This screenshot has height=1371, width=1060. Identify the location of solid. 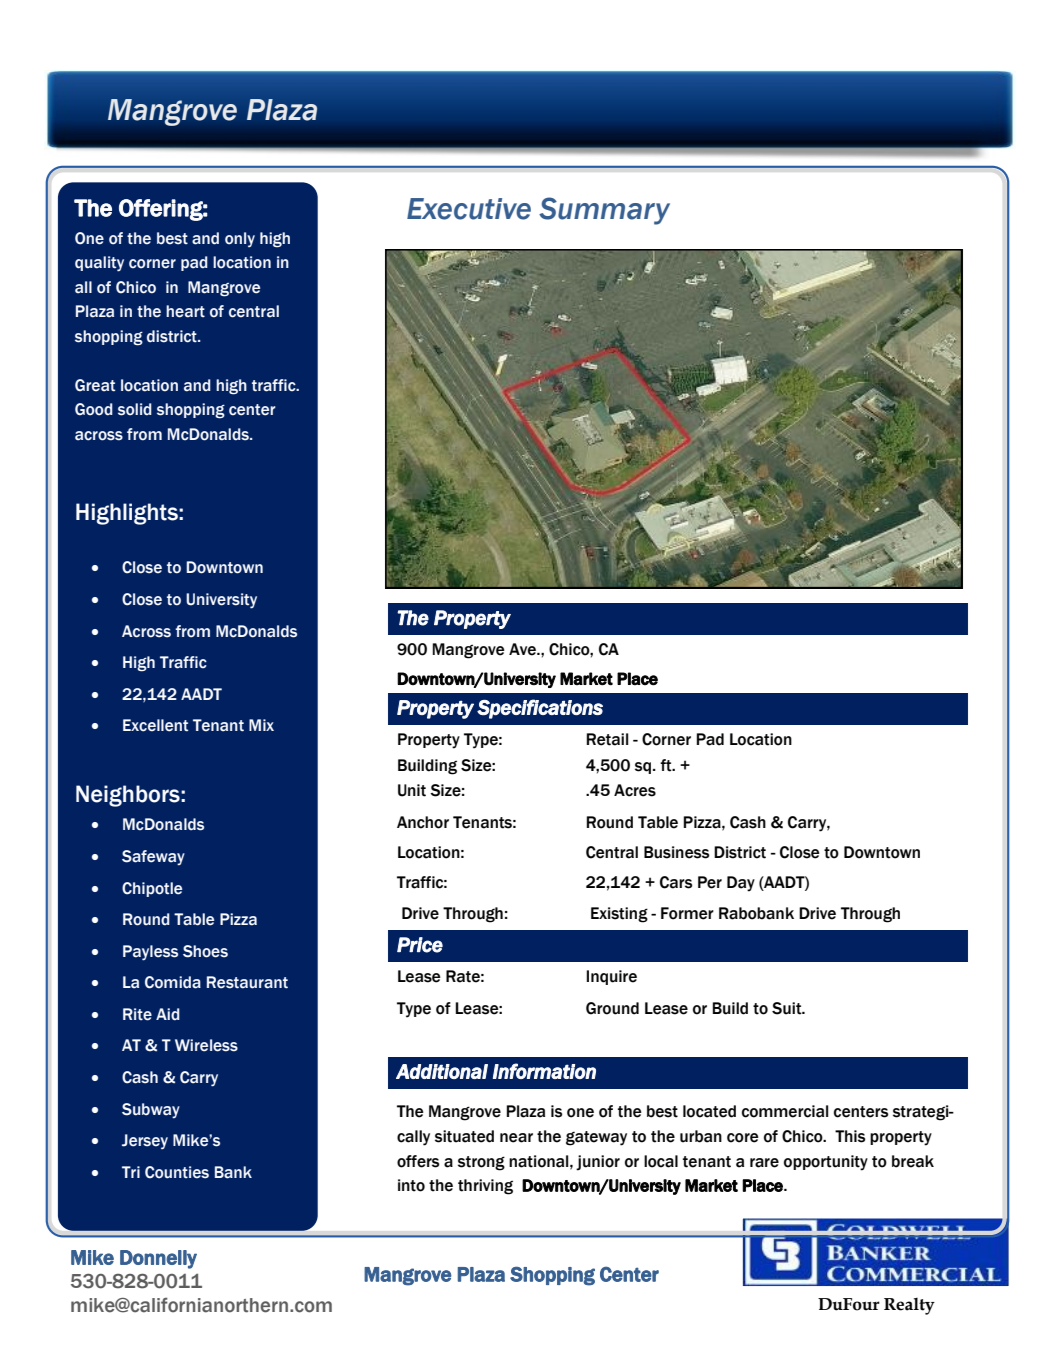
(135, 409).
